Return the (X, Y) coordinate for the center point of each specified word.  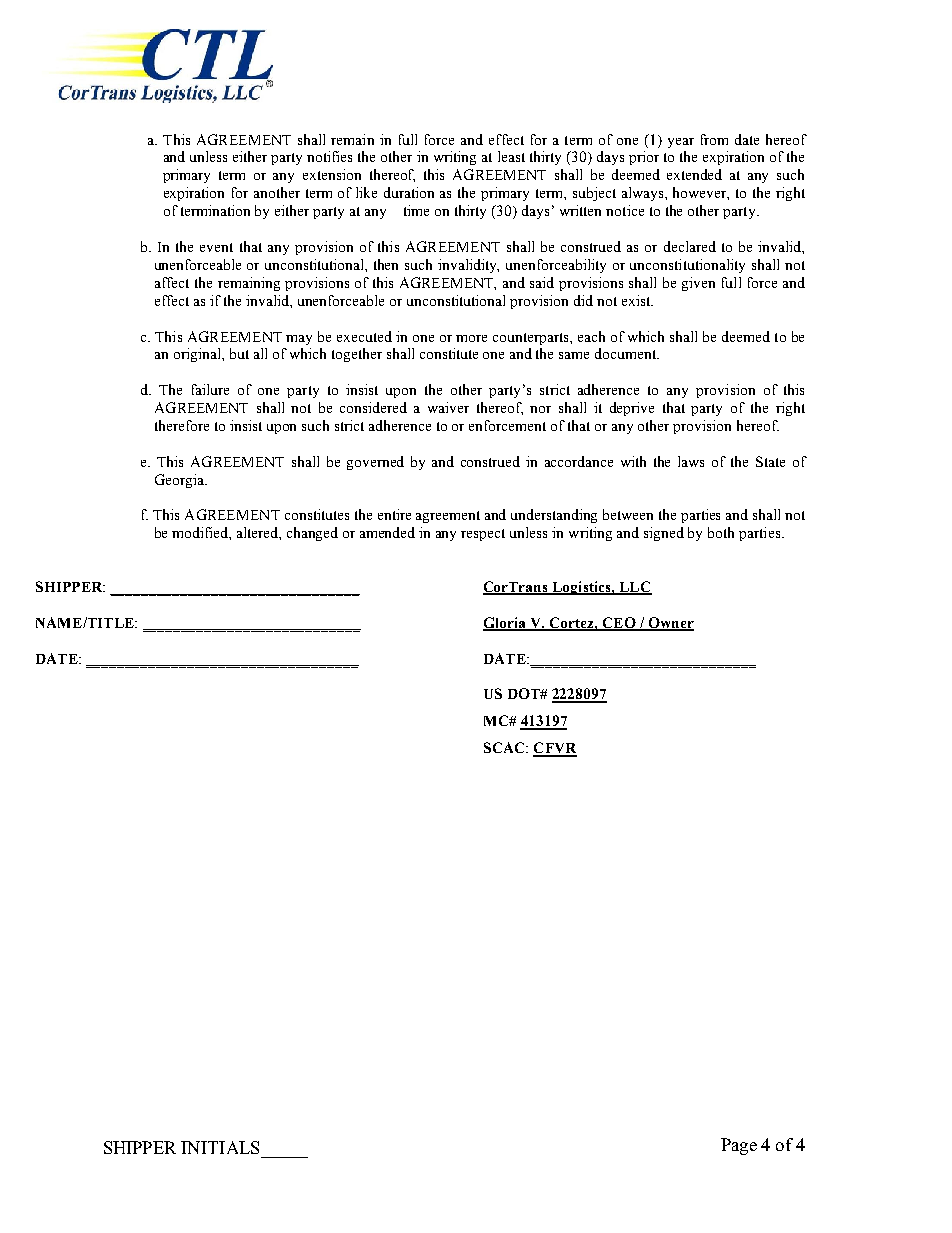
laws (691, 461)
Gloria (506, 624)
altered (259, 533)
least (511, 156)
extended (694, 174)
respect (483, 535)
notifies (329, 156)
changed (312, 534)
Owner (670, 624)
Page (739, 1146)
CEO (618, 624)
